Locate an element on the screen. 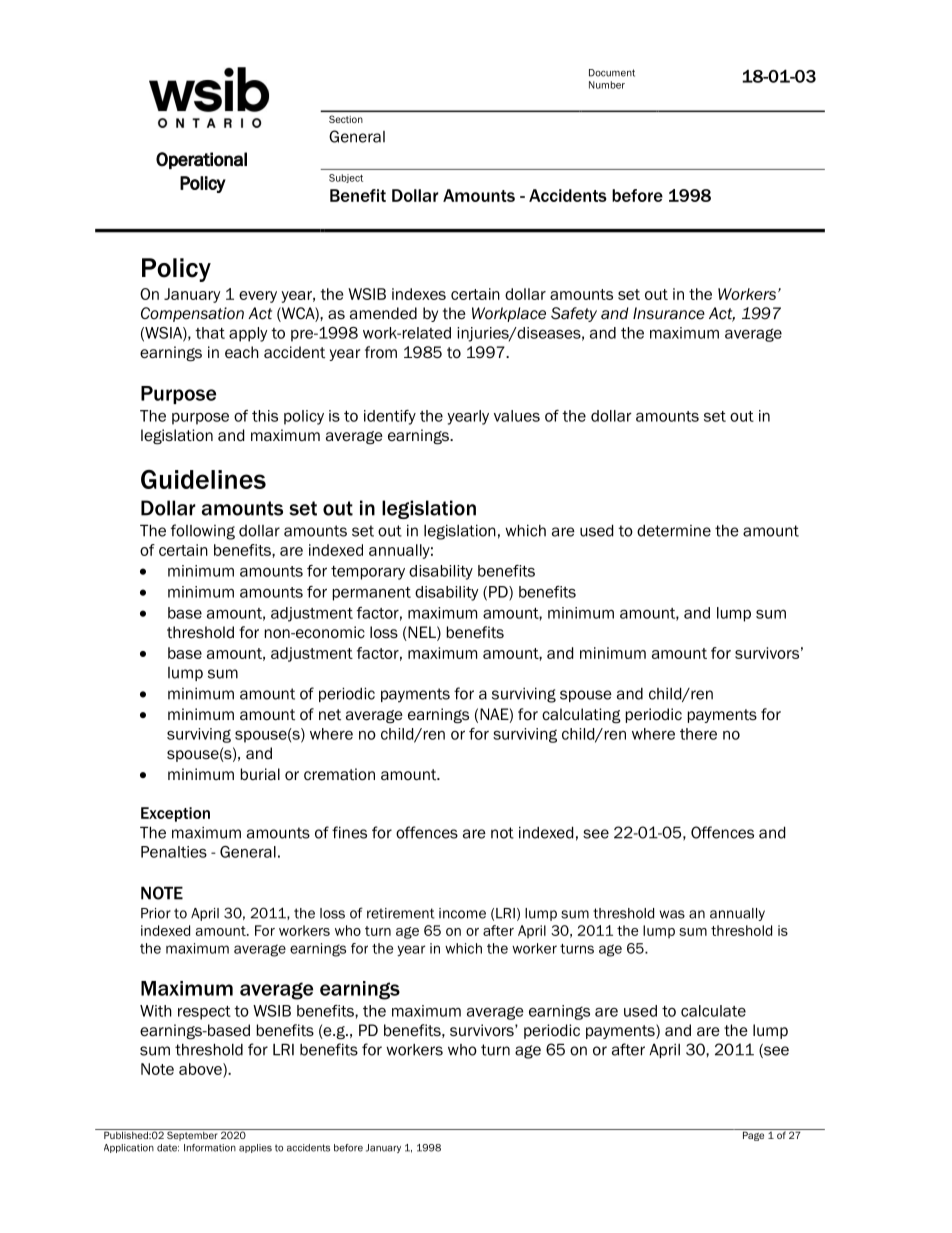 This screenshot has width=952, height=1233. burial is located at coordinates (260, 774).
